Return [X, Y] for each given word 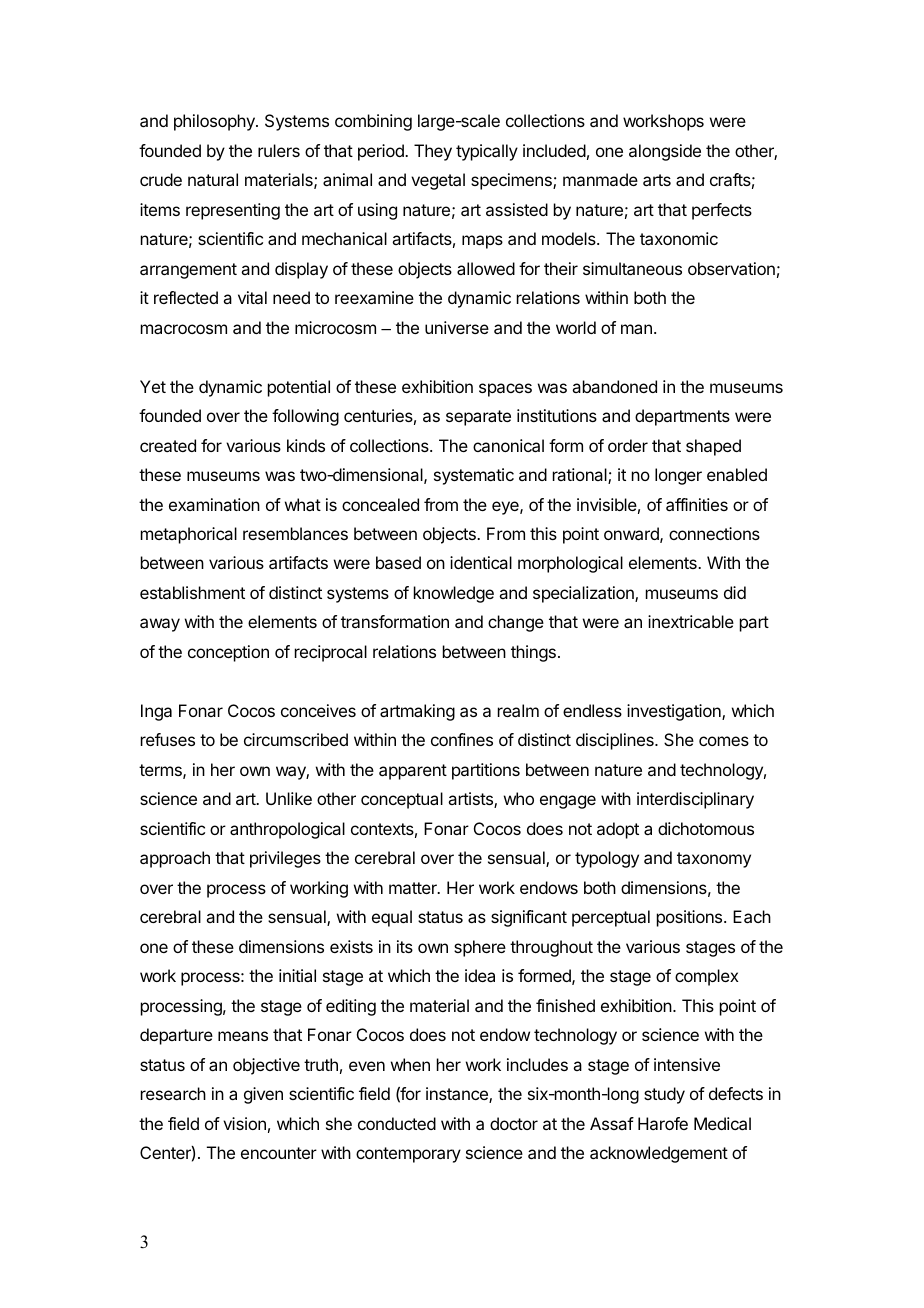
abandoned [614, 386]
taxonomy [714, 860]
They [433, 152]
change [516, 623]
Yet [153, 386]
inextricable [691, 621]
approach [175, 859]
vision [244, 1123]
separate [478, 418]
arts [657, 180]
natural [213, 179]
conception [228, 653]
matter [414, 888]
